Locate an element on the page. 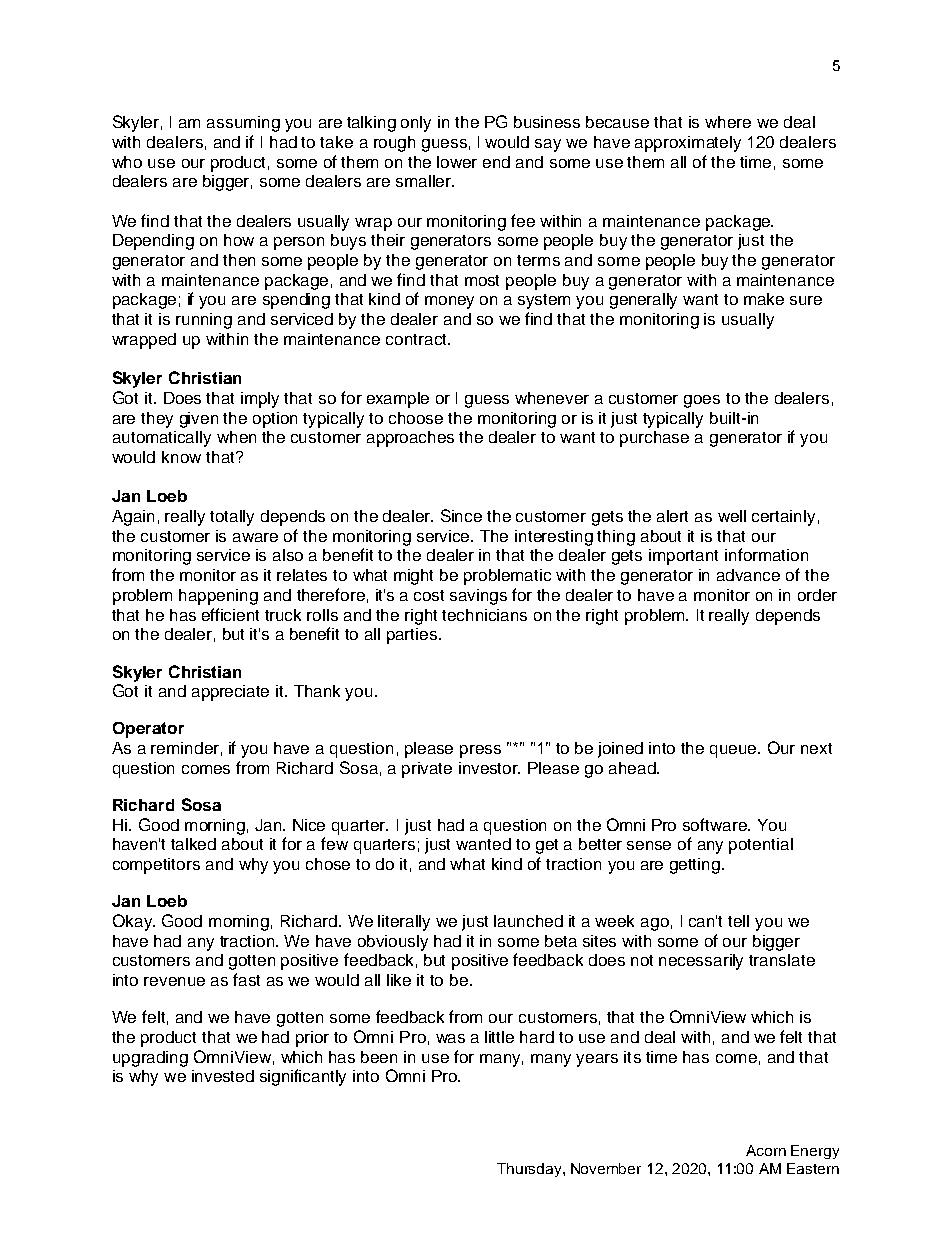 This page has width=952, height=1233. totally is located at coordinates (232, 518).
